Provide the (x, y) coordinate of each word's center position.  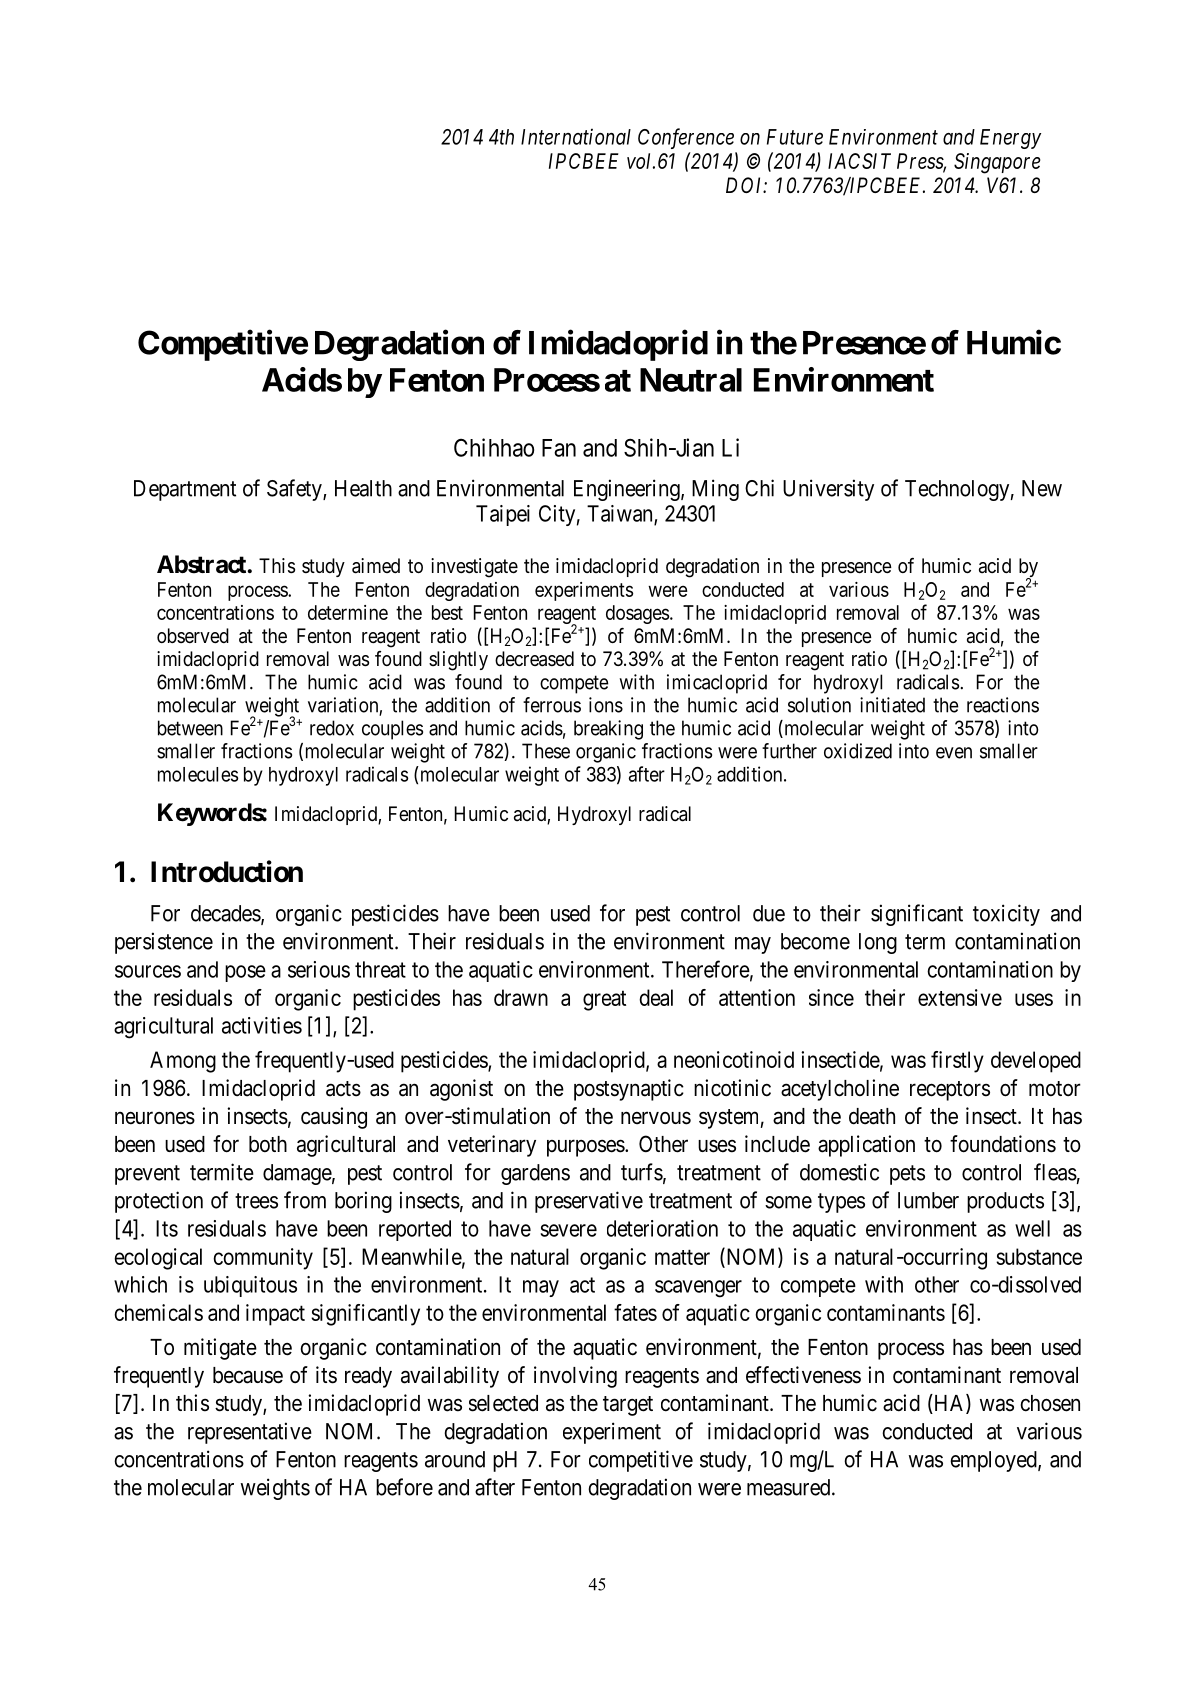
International (576, 137)
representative (250, 1433)
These (546, 751)
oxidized (858, 751)
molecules (198, 774)
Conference (686, 138)
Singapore (997, 163)
